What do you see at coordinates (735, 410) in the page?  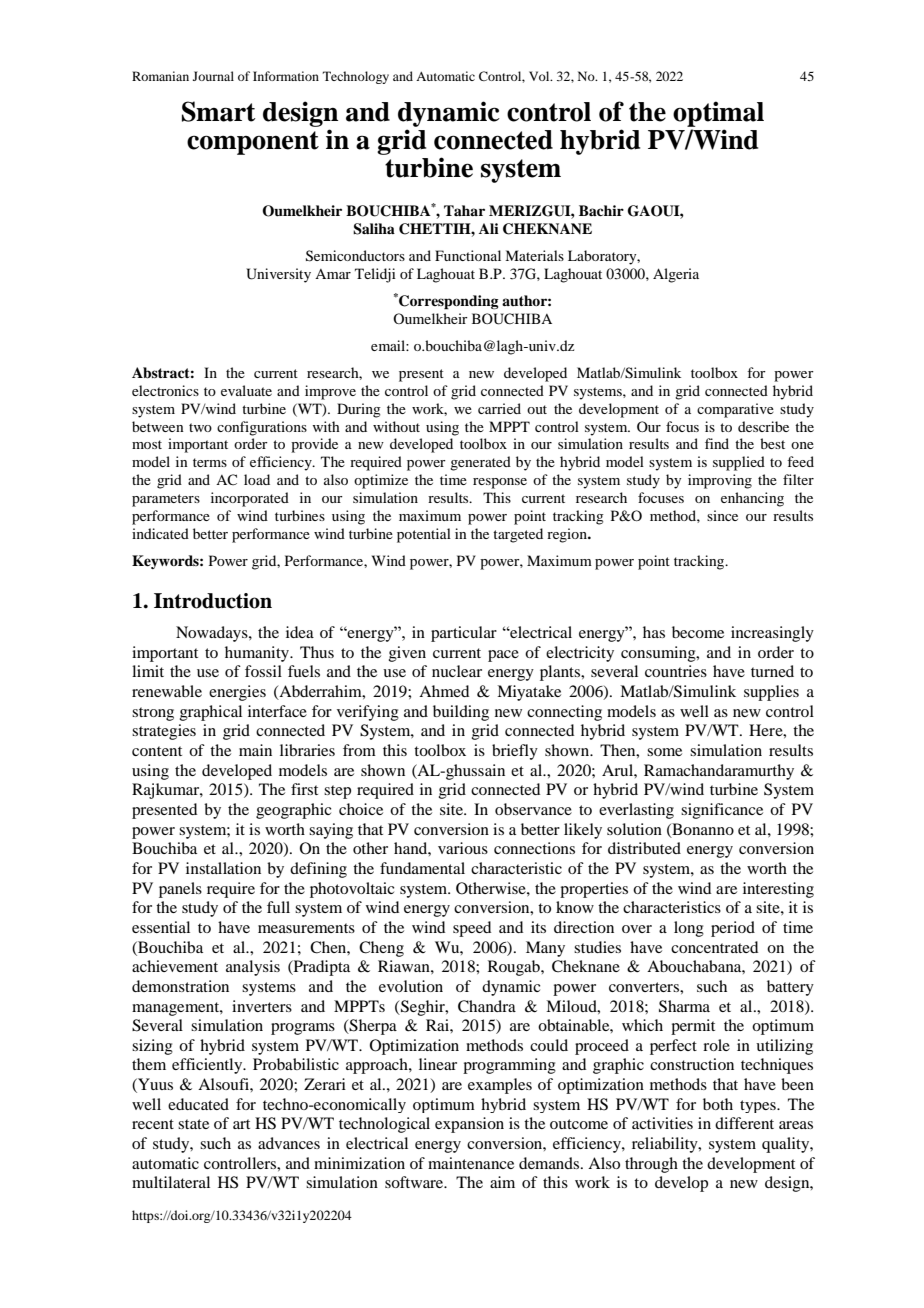 I see `comparative` at bounding box center [735, 410].
